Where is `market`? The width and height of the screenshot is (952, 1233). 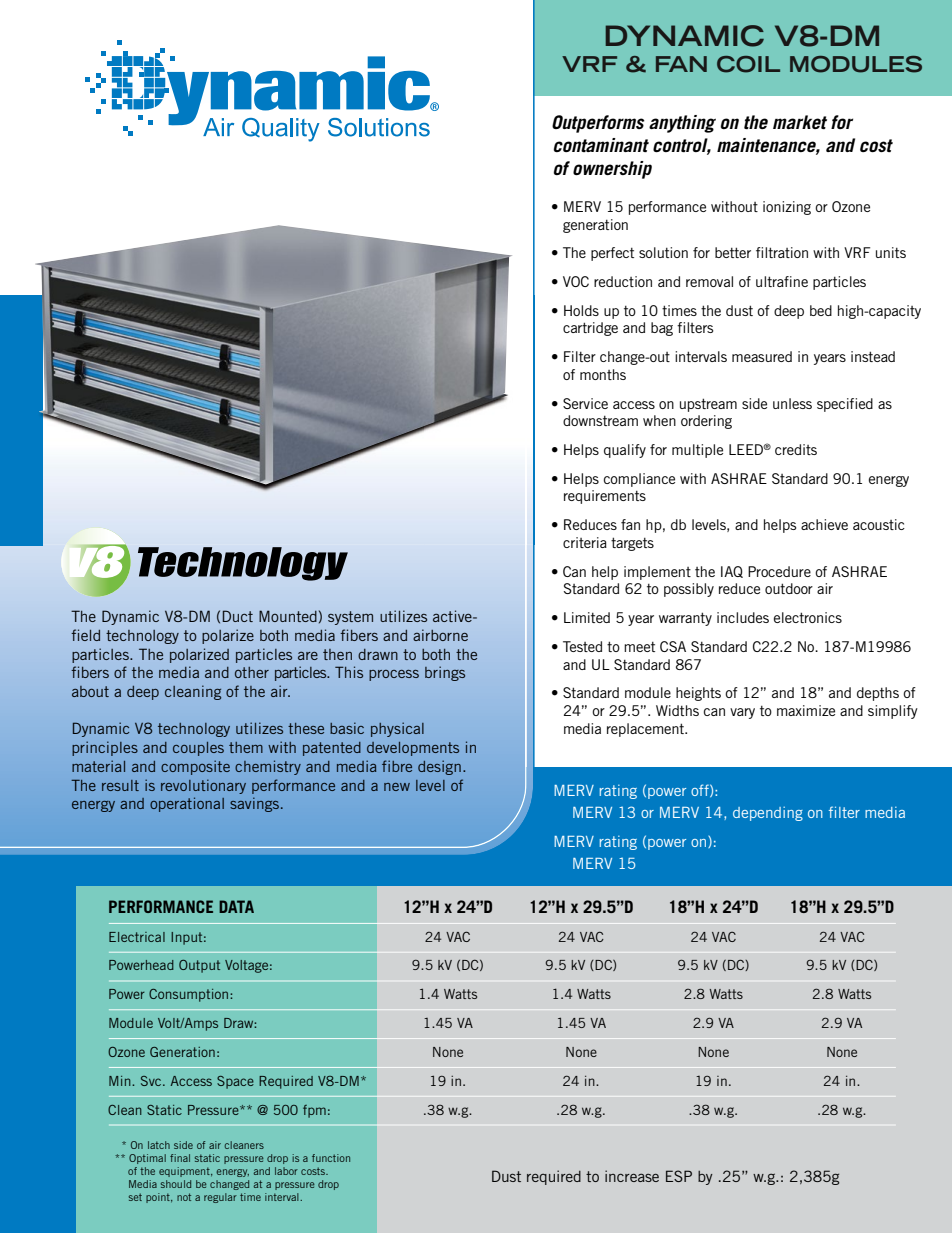
market is located at coordinates (800, 122).
